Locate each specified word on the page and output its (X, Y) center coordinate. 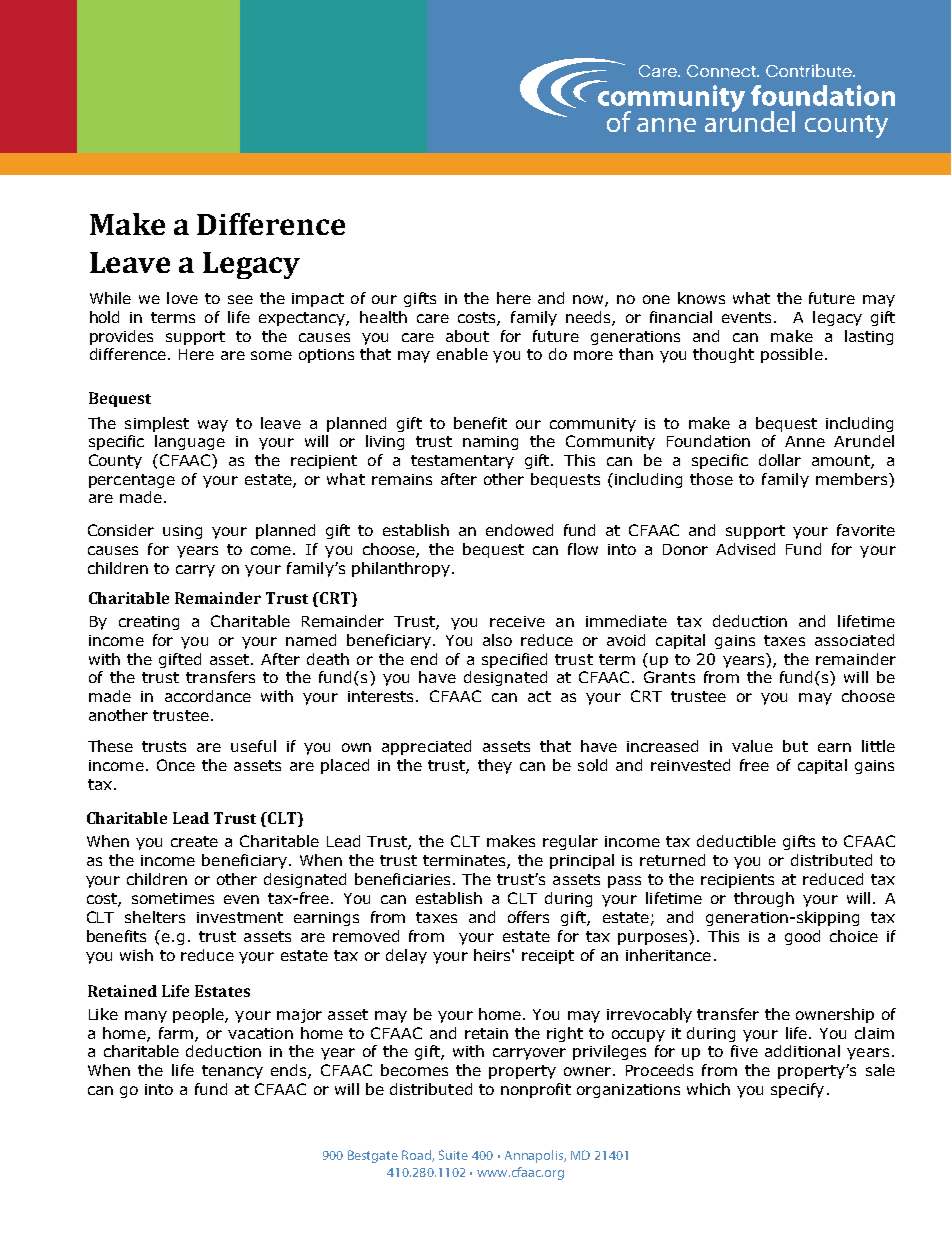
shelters (155, 917)
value (752, 746)
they (495, 766)
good (802, 937)
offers (528, 917)
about (467, 336)
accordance (208, 696)
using (182, 532)
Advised (745, 549)
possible (792, 355)
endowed (519, 530)
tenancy (232, 1072)
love (182, 298)
